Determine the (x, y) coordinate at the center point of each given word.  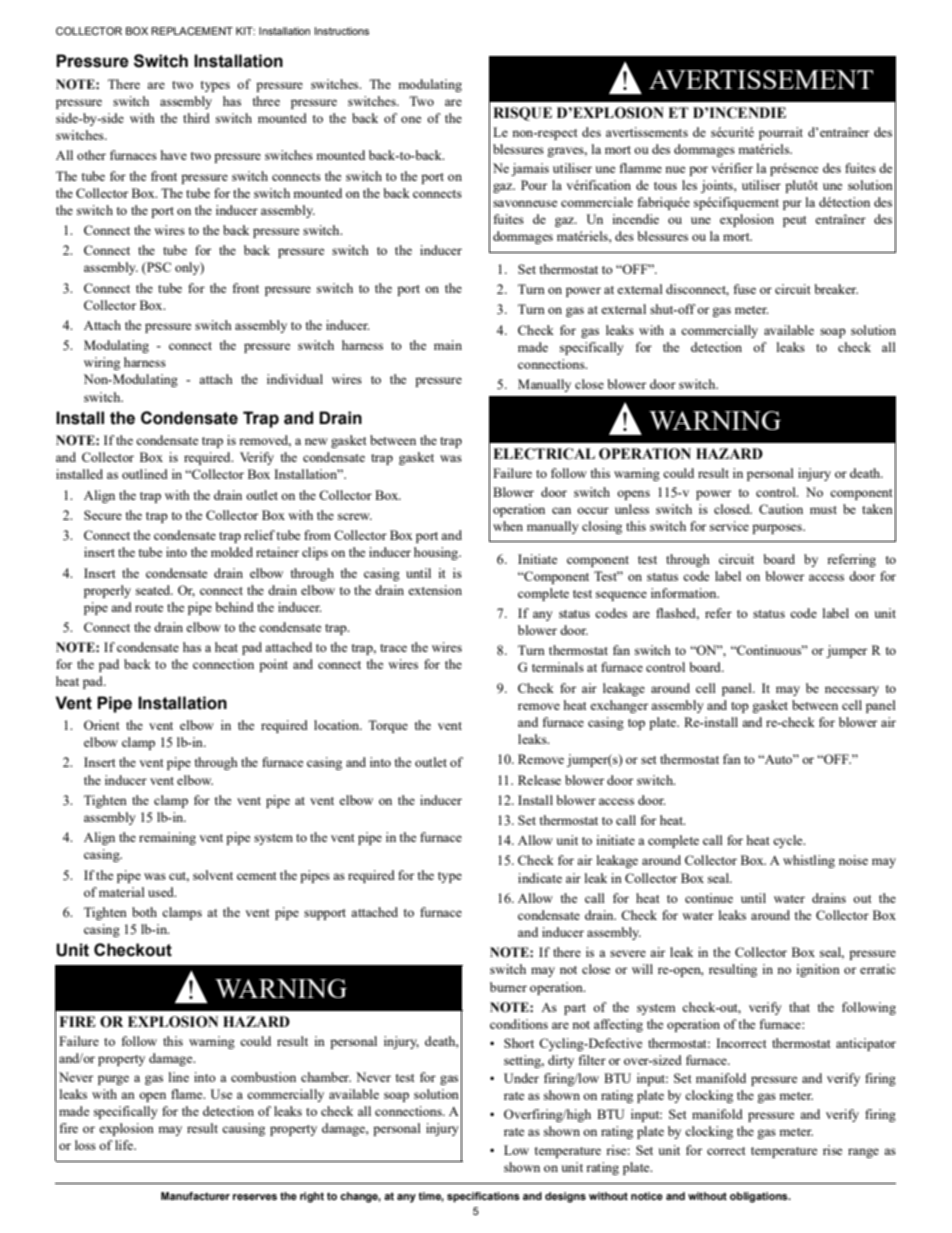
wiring (102, 363)
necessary (852, 691)
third (196, 118)
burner (508, 987)
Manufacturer (195, 1196)
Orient (101, 725)
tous (665, 186)
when (508, 526)
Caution (781, 509)
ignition (818, 970)
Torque (388, 726)
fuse (745, 289)
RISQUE (522, 114)
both (144, 912)
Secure (103, 515)
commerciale (597, 202)
